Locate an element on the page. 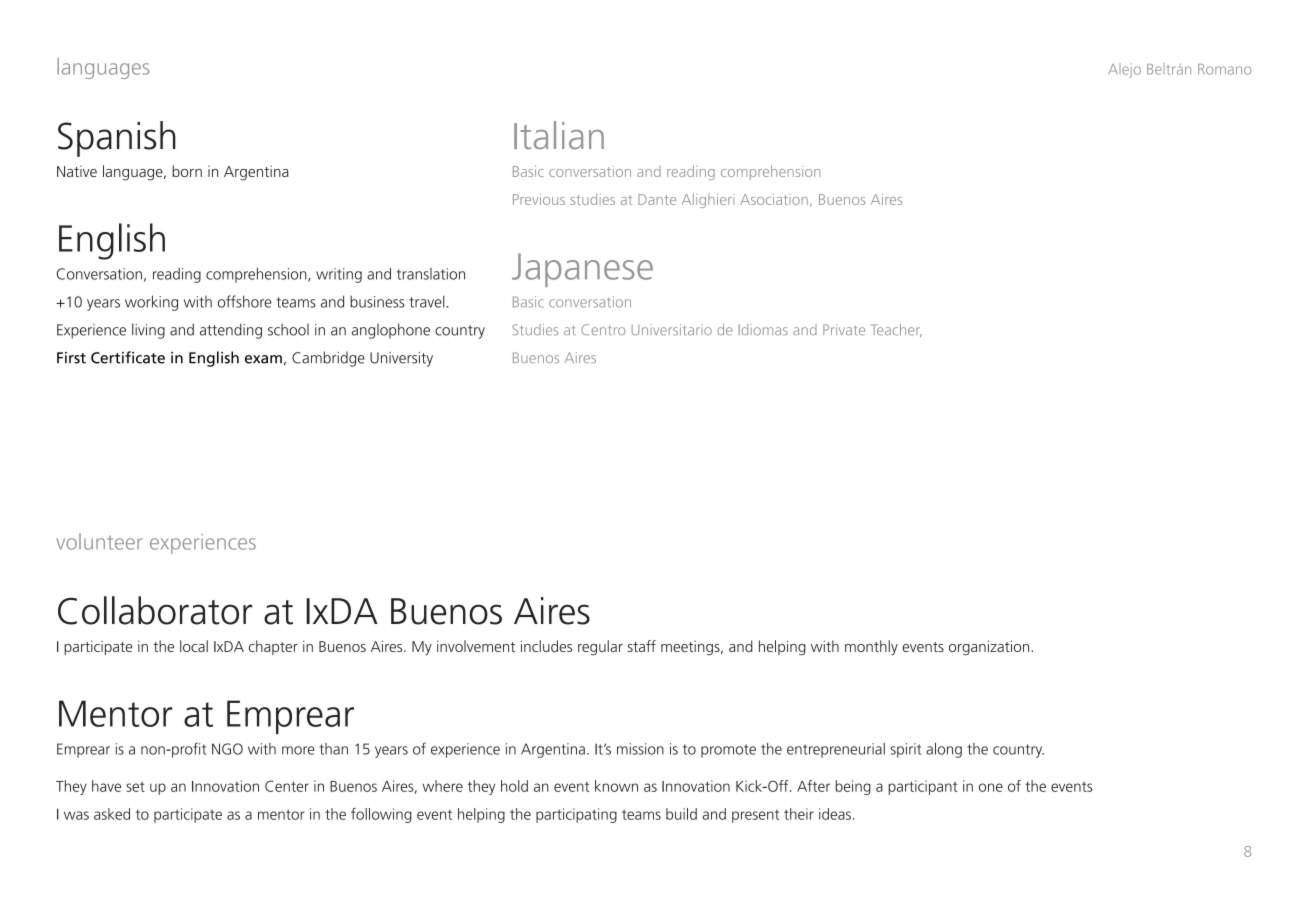 This document has height=924, width=1308. Italian is located at coordinates (559, 135).
